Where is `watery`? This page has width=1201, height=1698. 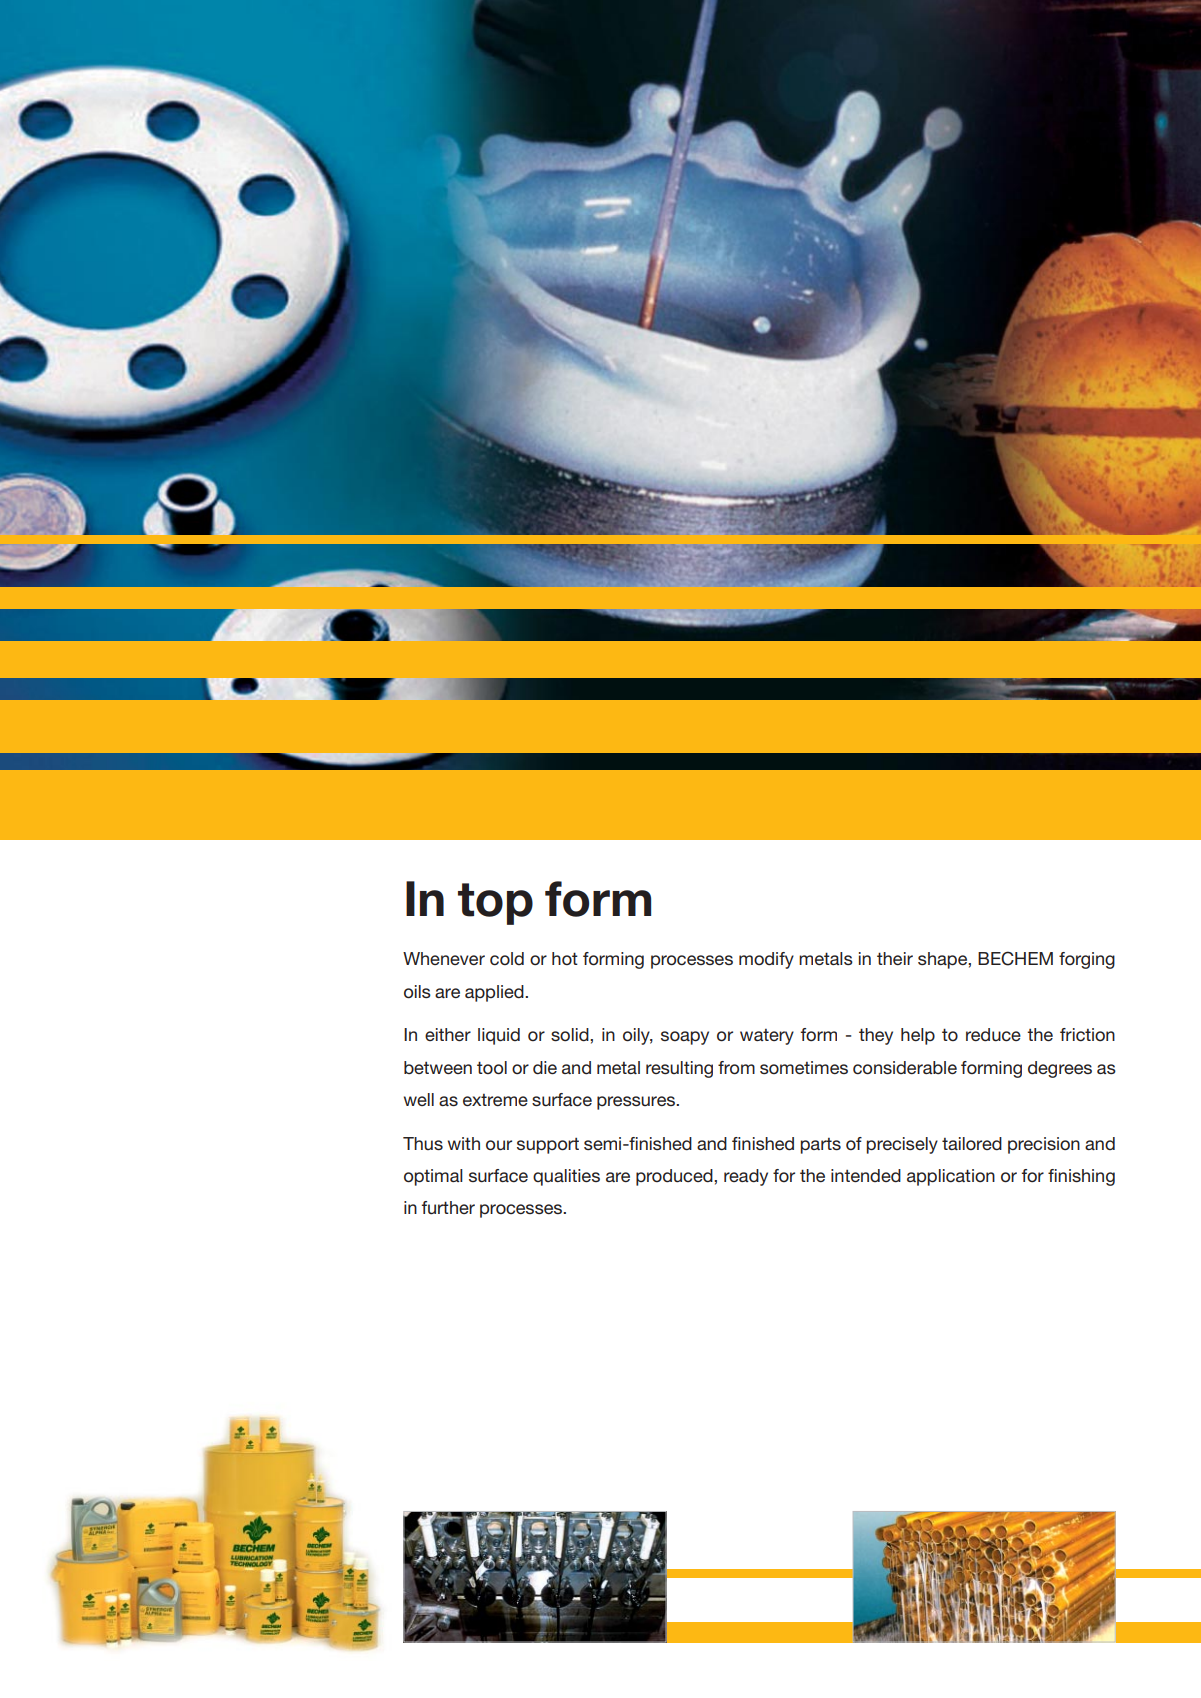
watery is located at coordinates (767, 1037).
